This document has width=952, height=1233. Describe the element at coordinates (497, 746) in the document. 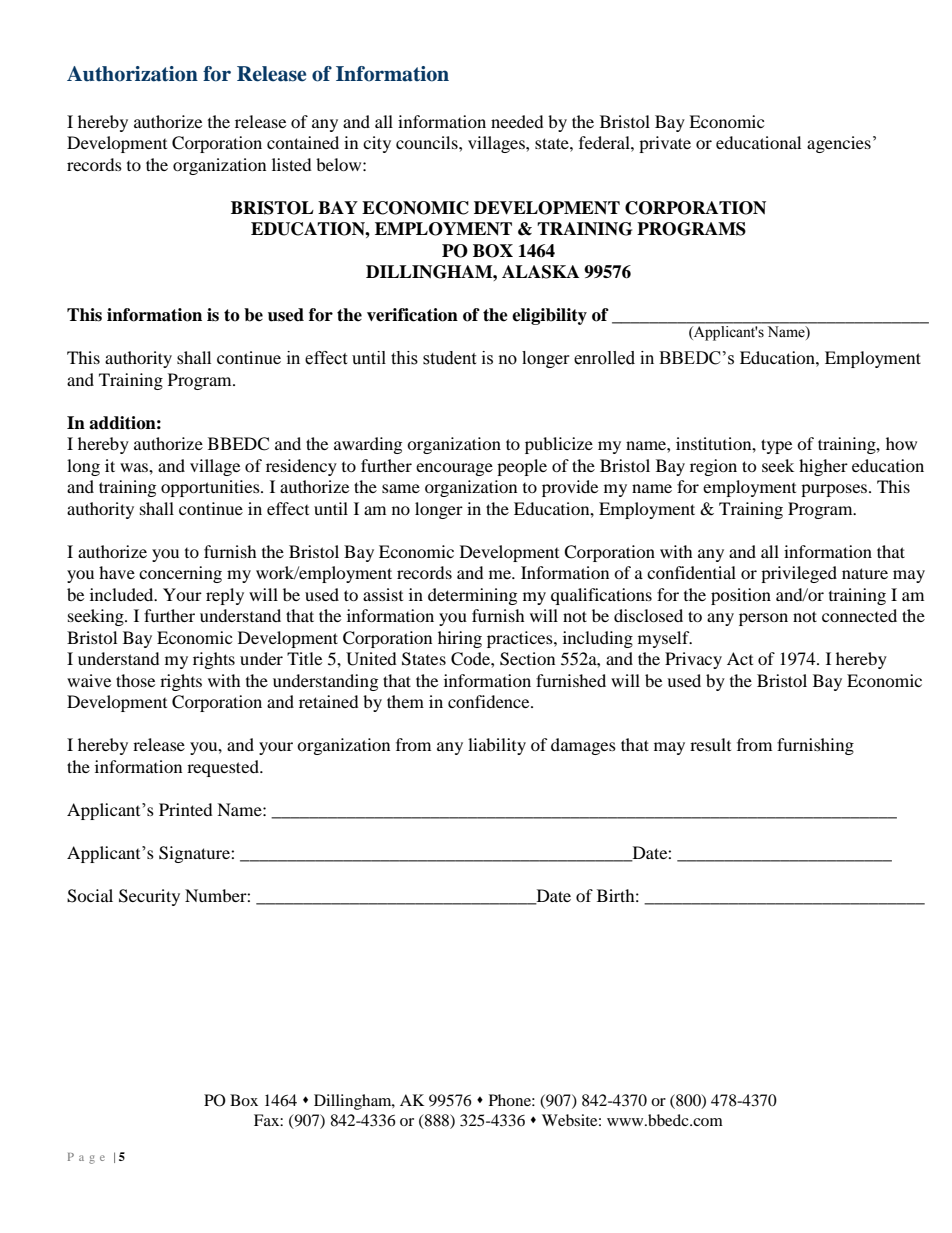

I see `liability` at that location.
